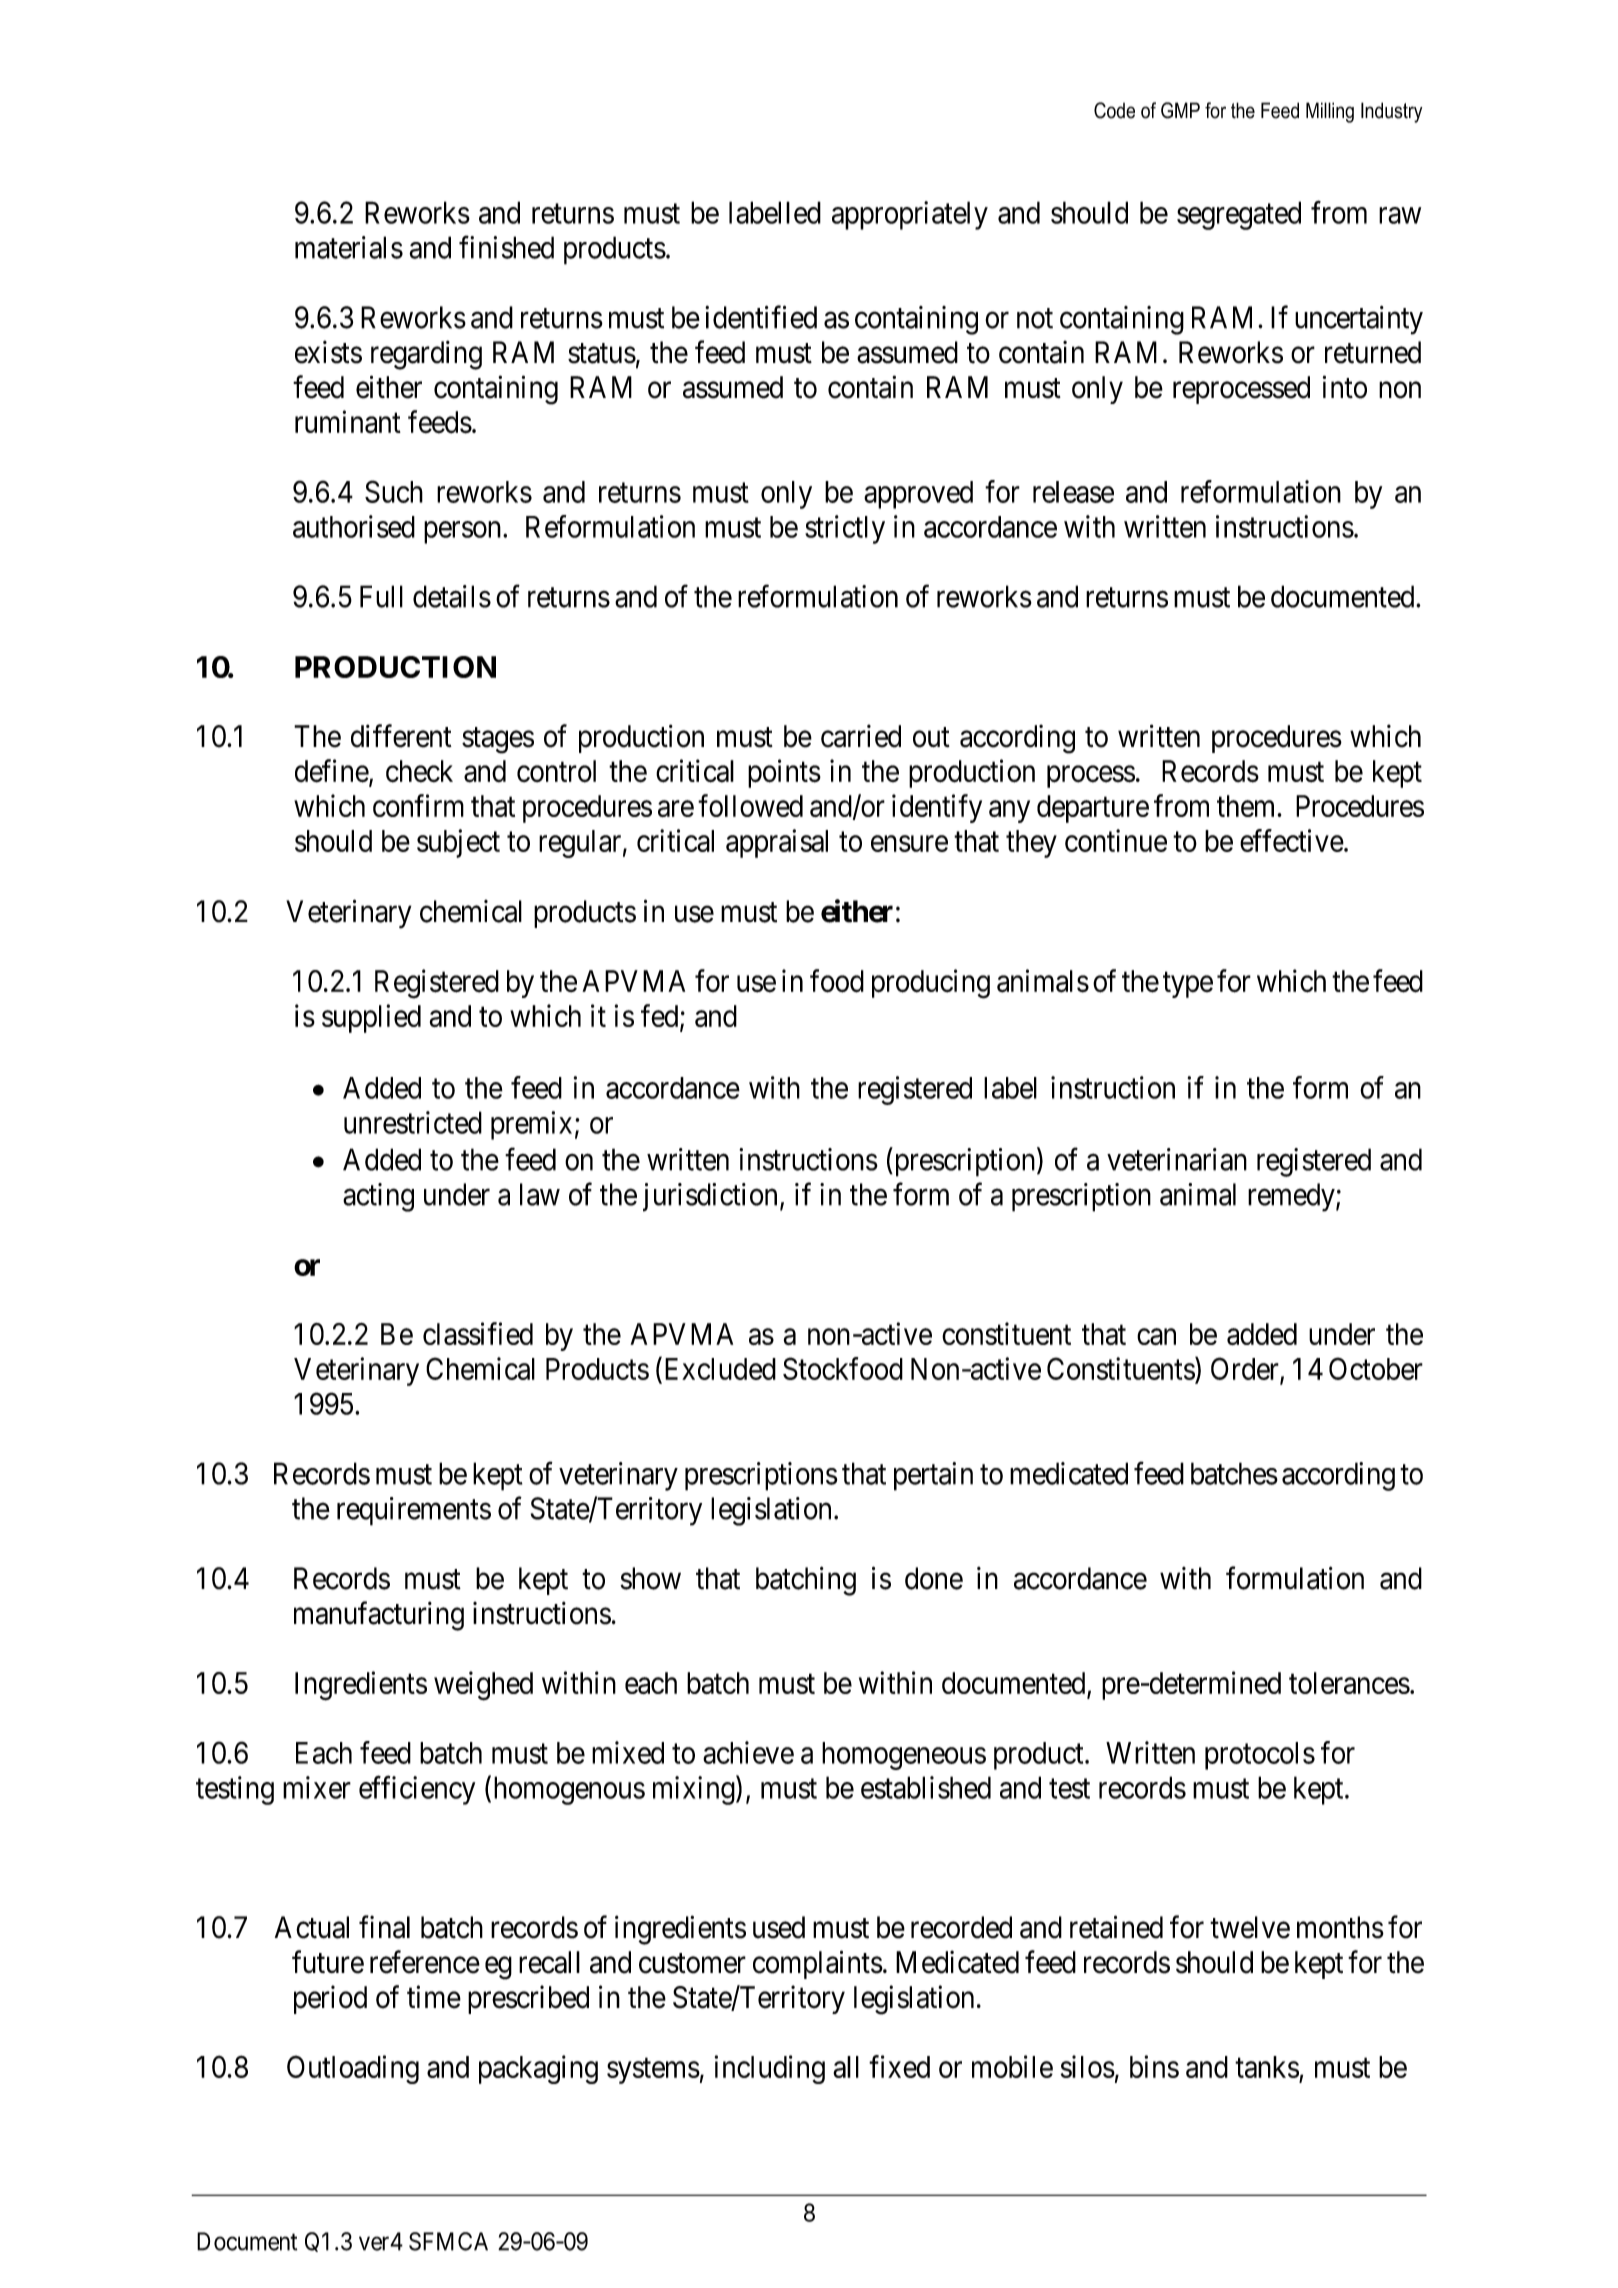 This screenshot has height=2288, width=1618. Describe the element at coordinates (506, 247) in the screenshot. I see `finished` at that location.
